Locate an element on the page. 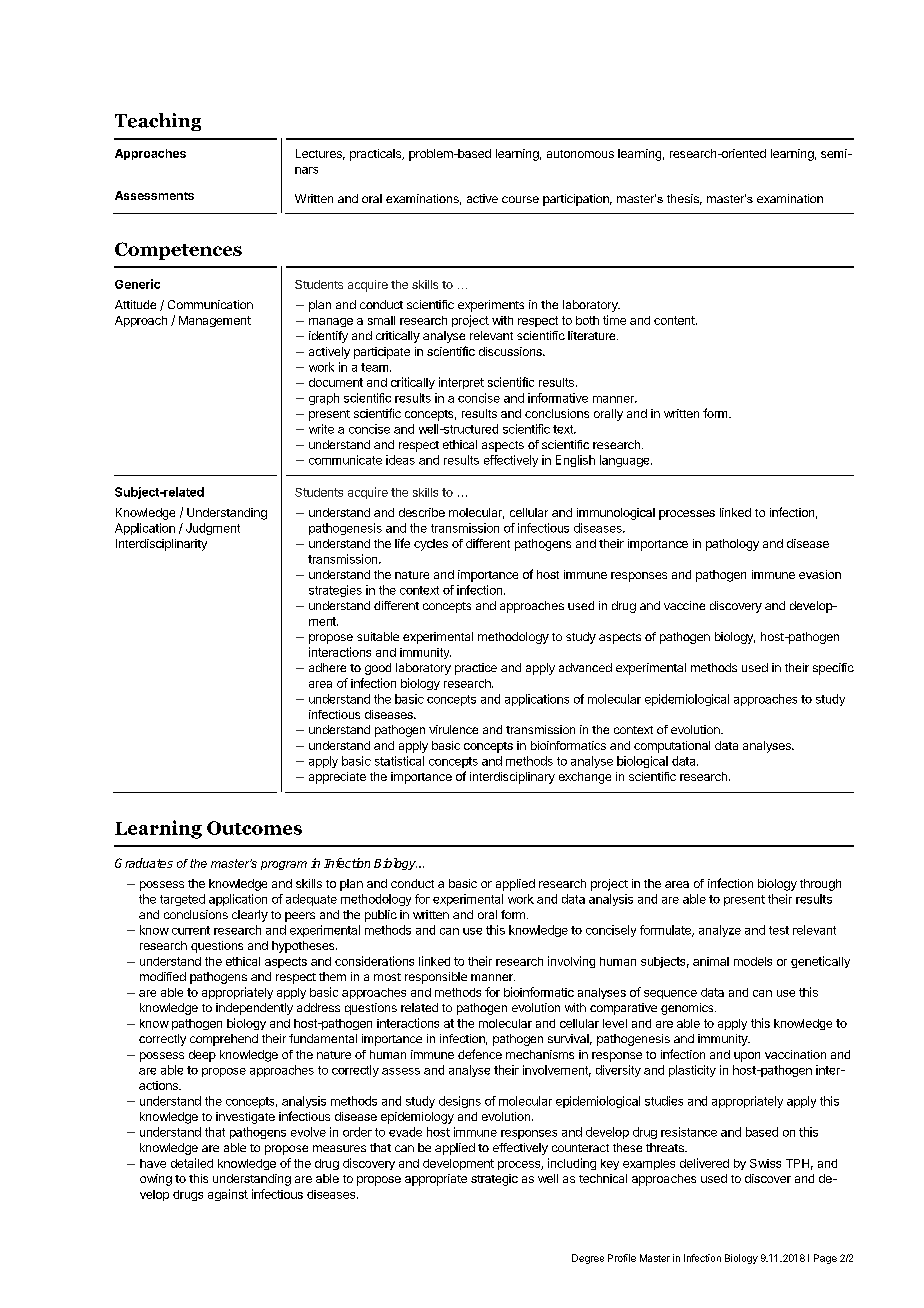  public is located at coordinates (381, 916).
